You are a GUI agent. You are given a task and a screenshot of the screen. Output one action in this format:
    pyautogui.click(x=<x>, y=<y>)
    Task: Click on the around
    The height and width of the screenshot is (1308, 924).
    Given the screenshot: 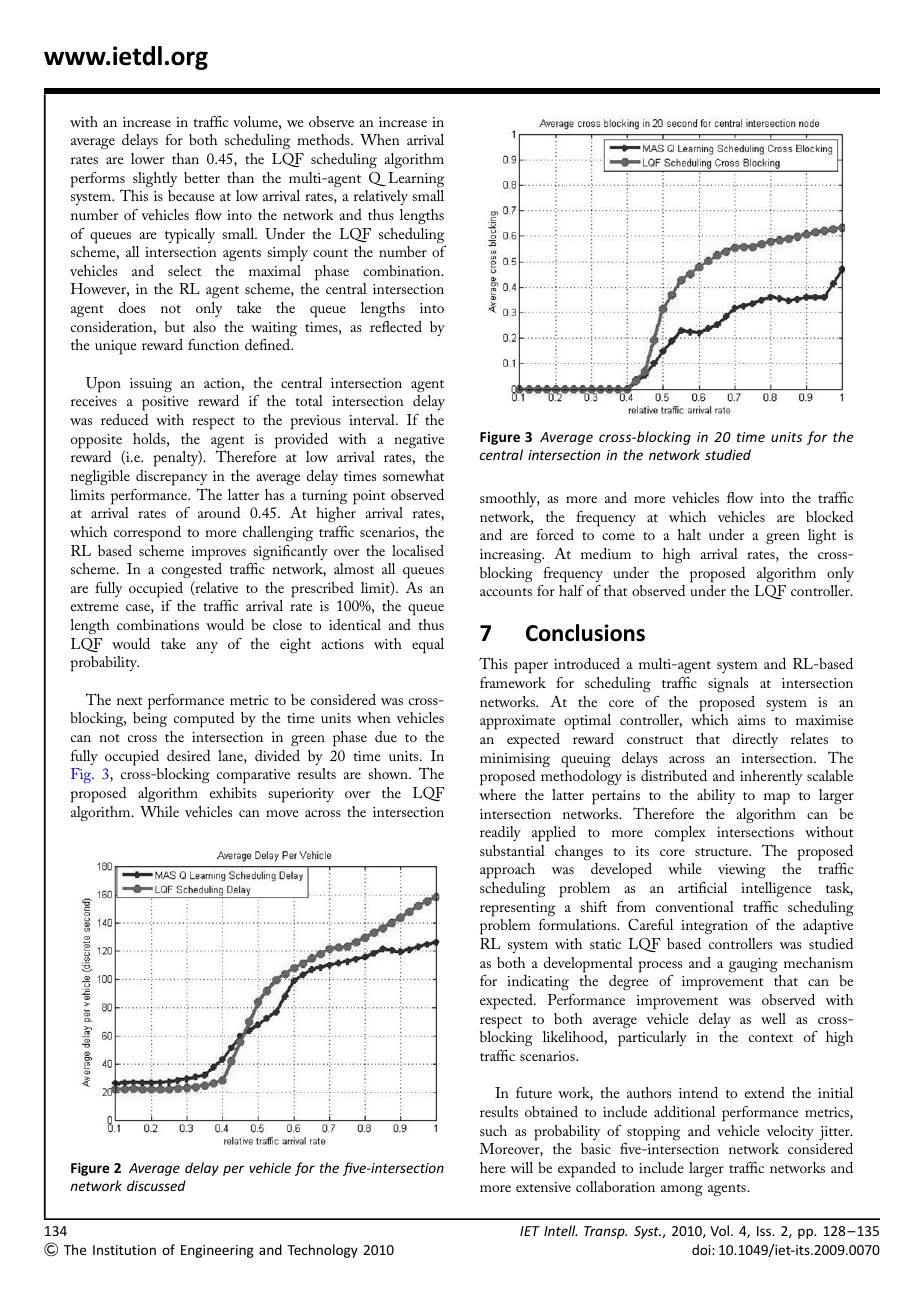 What is the action you would take?
    pyautogui.click(x=219, y=512)
